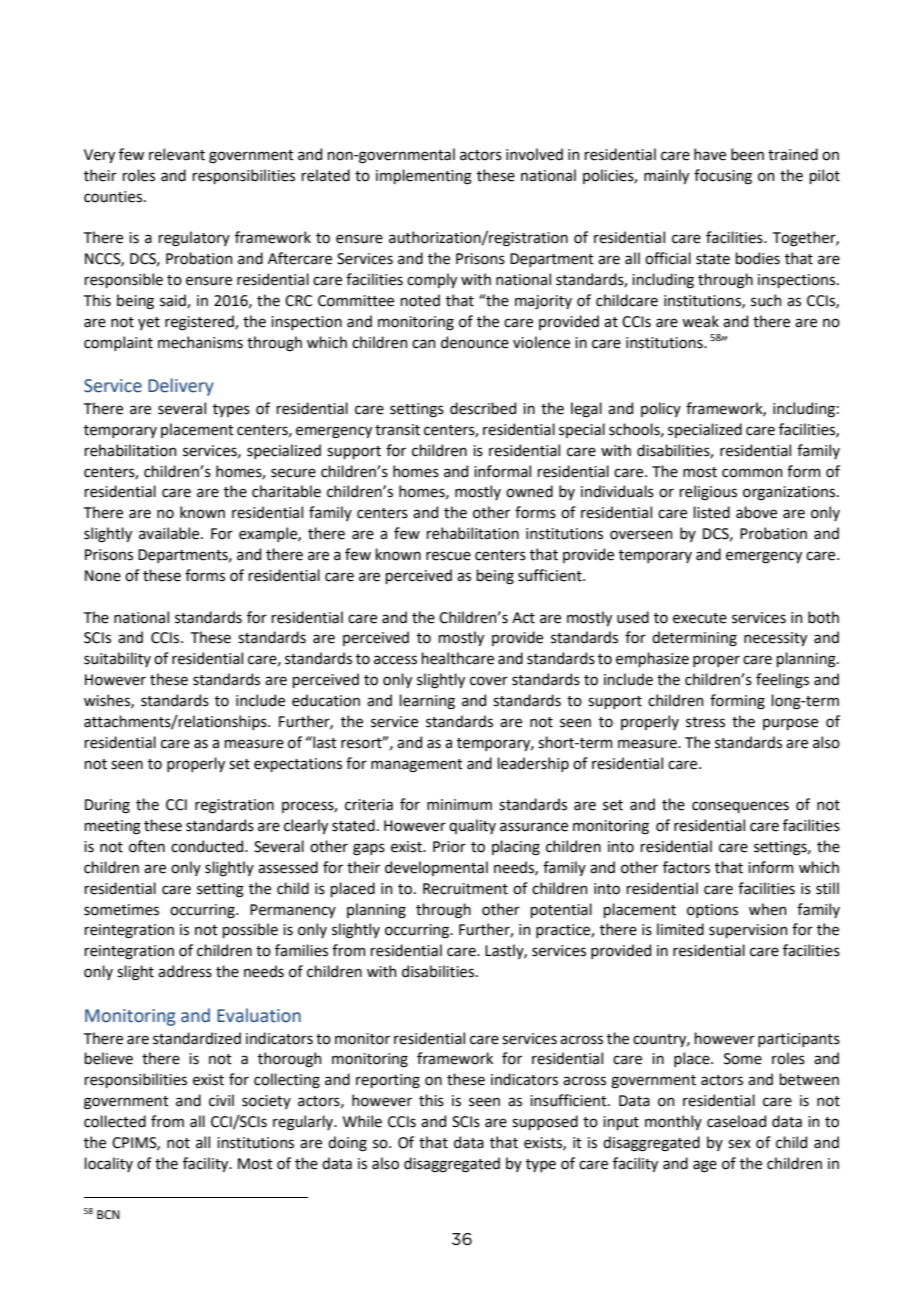 This screenshot has width=924, height=1308. What do you see at coordinates (424, 177) in the screenshot?
I see `implementing` at bounding box center [424, 177].
